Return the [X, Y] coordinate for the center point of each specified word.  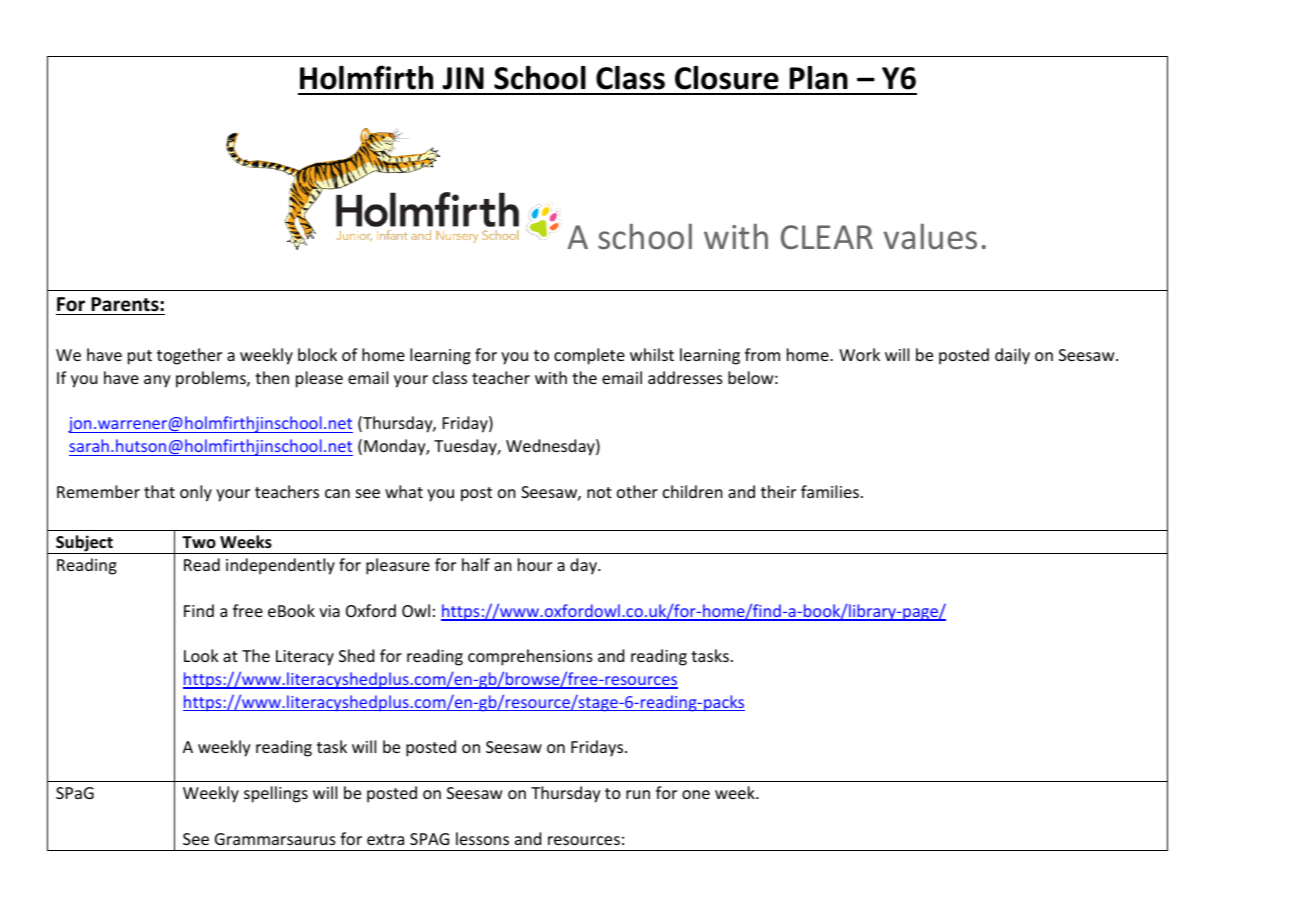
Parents [126, 304]
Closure [727, 78]
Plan [819, 78]
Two [199, 542]
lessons [482, 838]
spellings [276, 794]
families [830, 491]
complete [589, 356]
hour [535, 564]
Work [859, 354]
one [696, 794]
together [189, 356]
